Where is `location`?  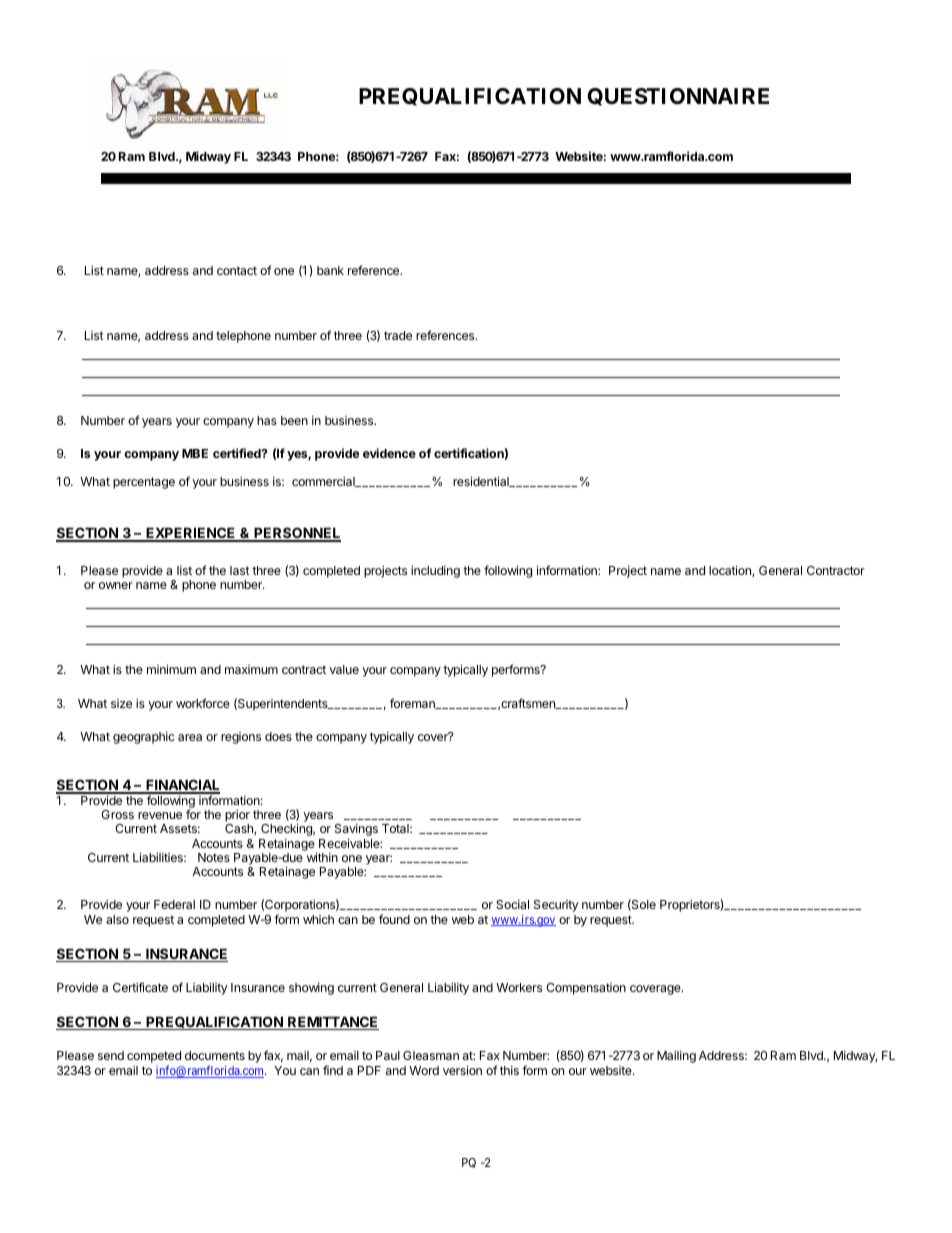 location is located at coordinates (731, 571).
